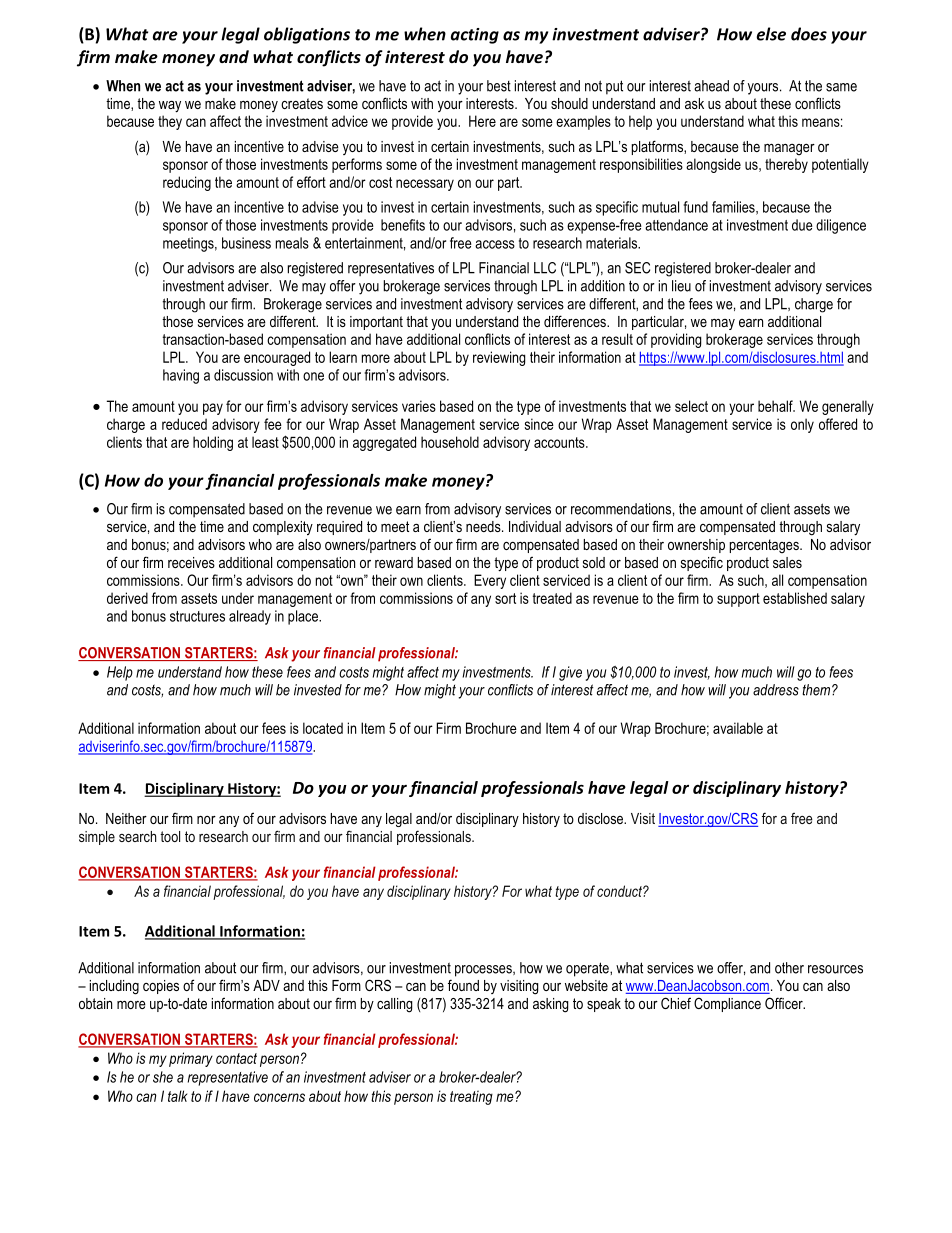  Describe the element at coordinates (570, 673) in the screenshot. I see `give` at that location.
